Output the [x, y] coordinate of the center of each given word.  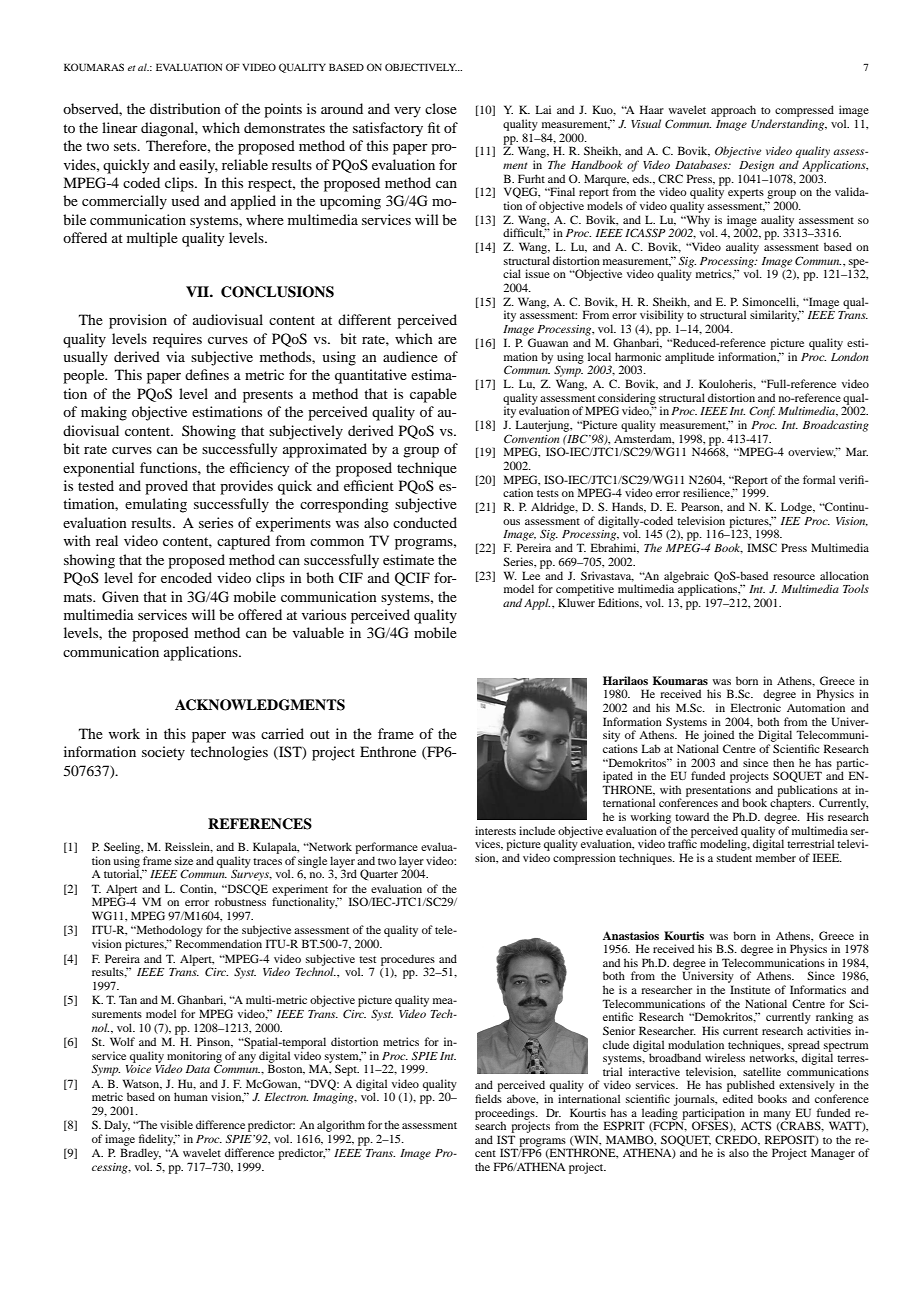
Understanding [789, 125]
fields [488, 1098]
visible [176, 1124]
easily [198, 166]
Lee [531, 575]
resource [794, 577]
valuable [318, 632]
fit [434, 127]
